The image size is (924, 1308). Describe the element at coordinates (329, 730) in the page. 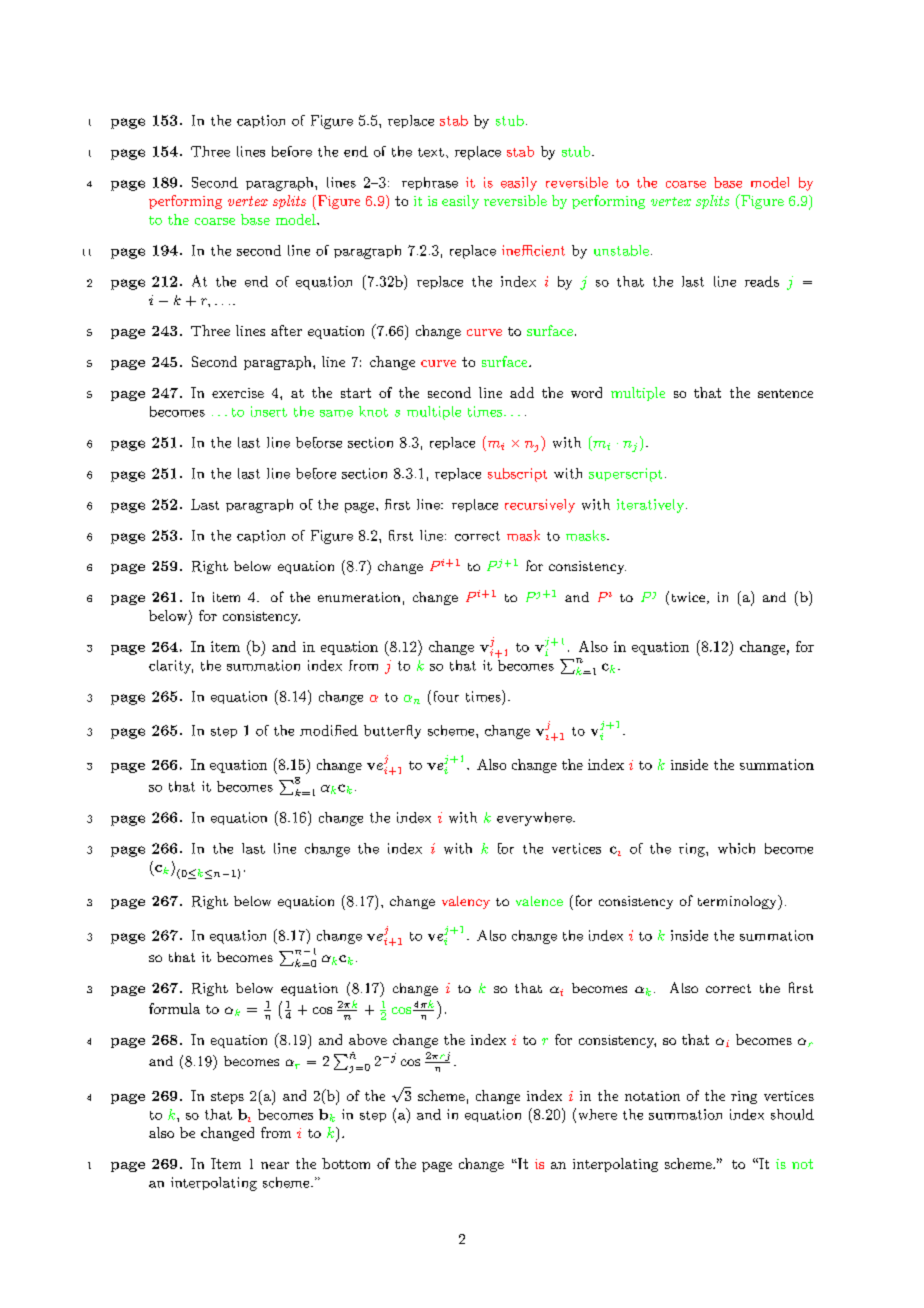

I see `modified` at that location.
